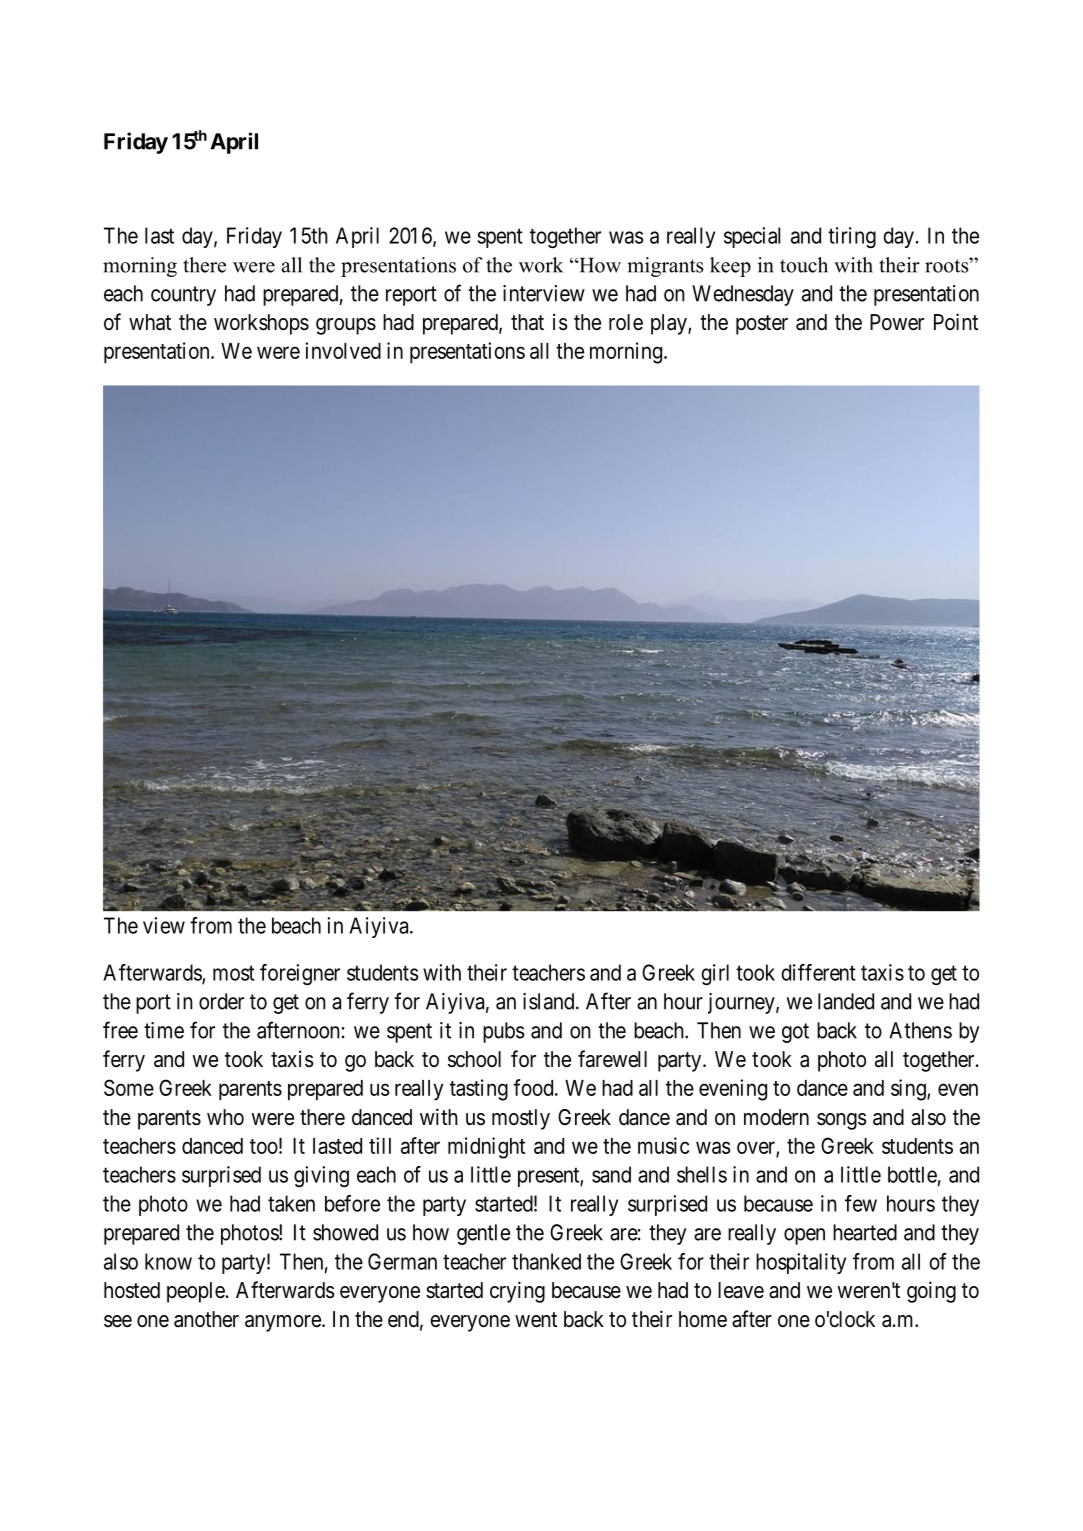  I want to click on role, so click(626, 322).
